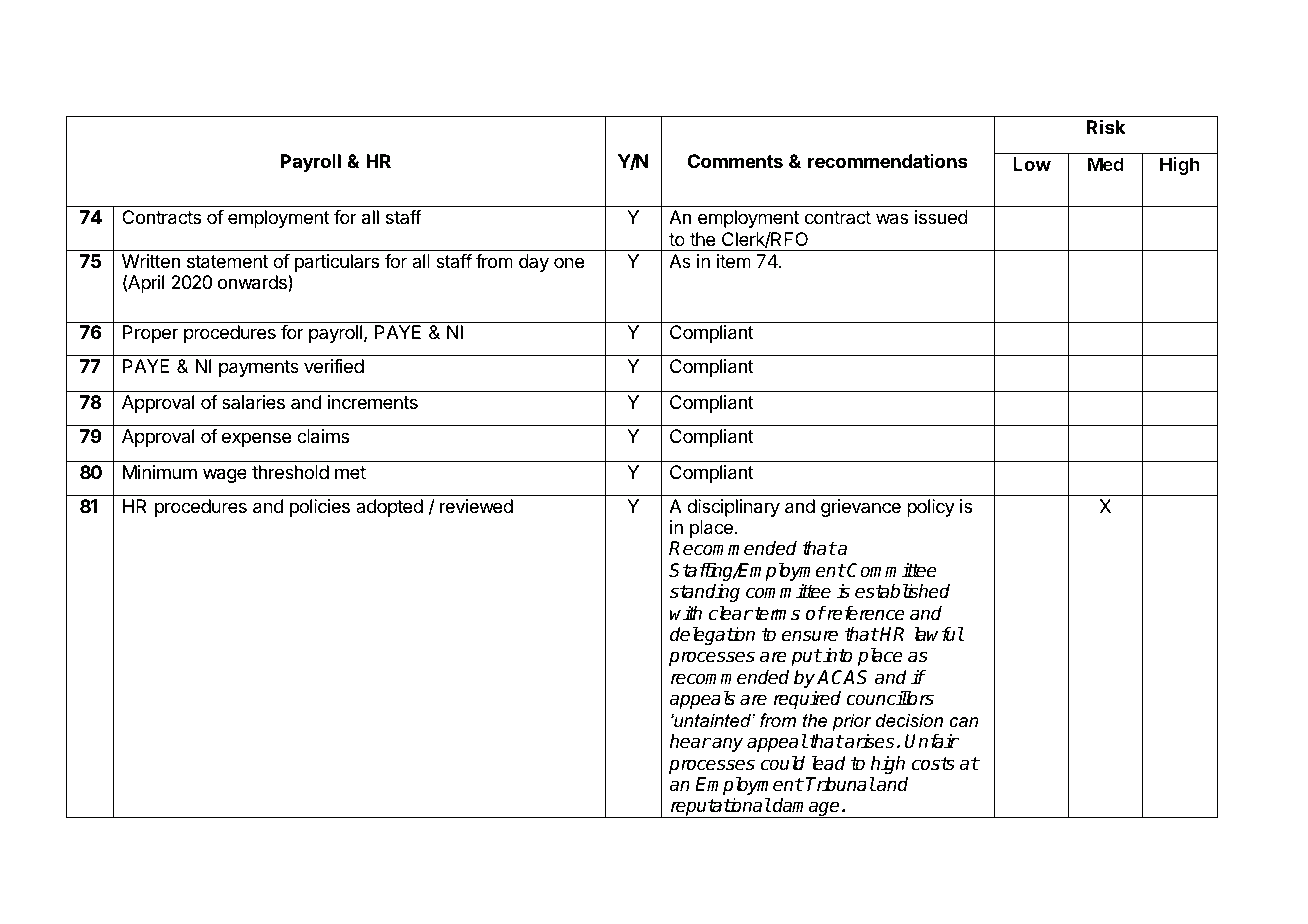 This screenshot has width=1308, height=924. What do you see at coordinates (320, 508) in the screenshot?
I see `policies` at bounding box center [320, 508].
